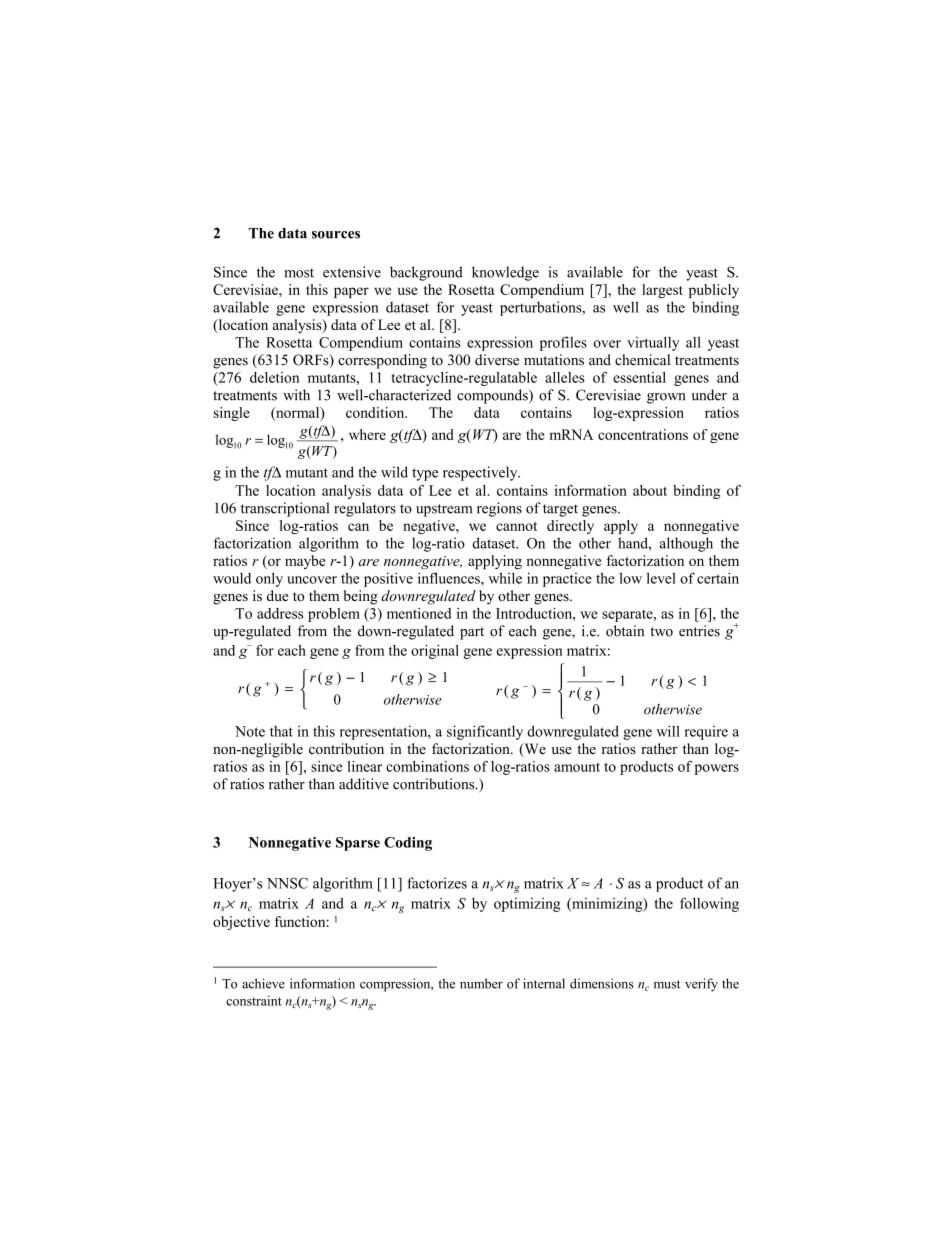 Image resolution: width=952 pixels, height=1233 pixels. Describe the element at coordinates (717, 769) in the screenshot. I see `powers` at that location.
